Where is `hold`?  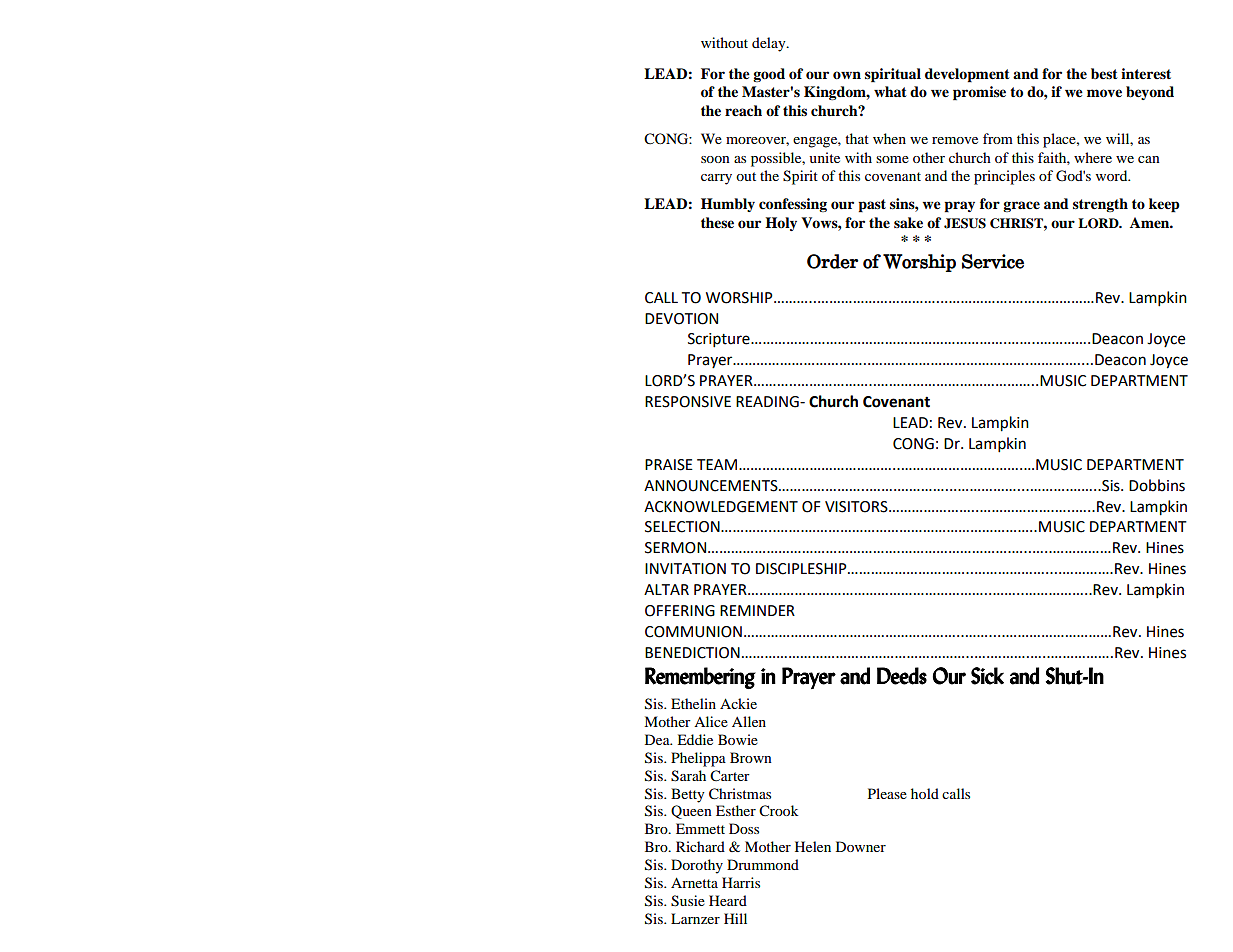 hold is located at coordinates (925, 793).
